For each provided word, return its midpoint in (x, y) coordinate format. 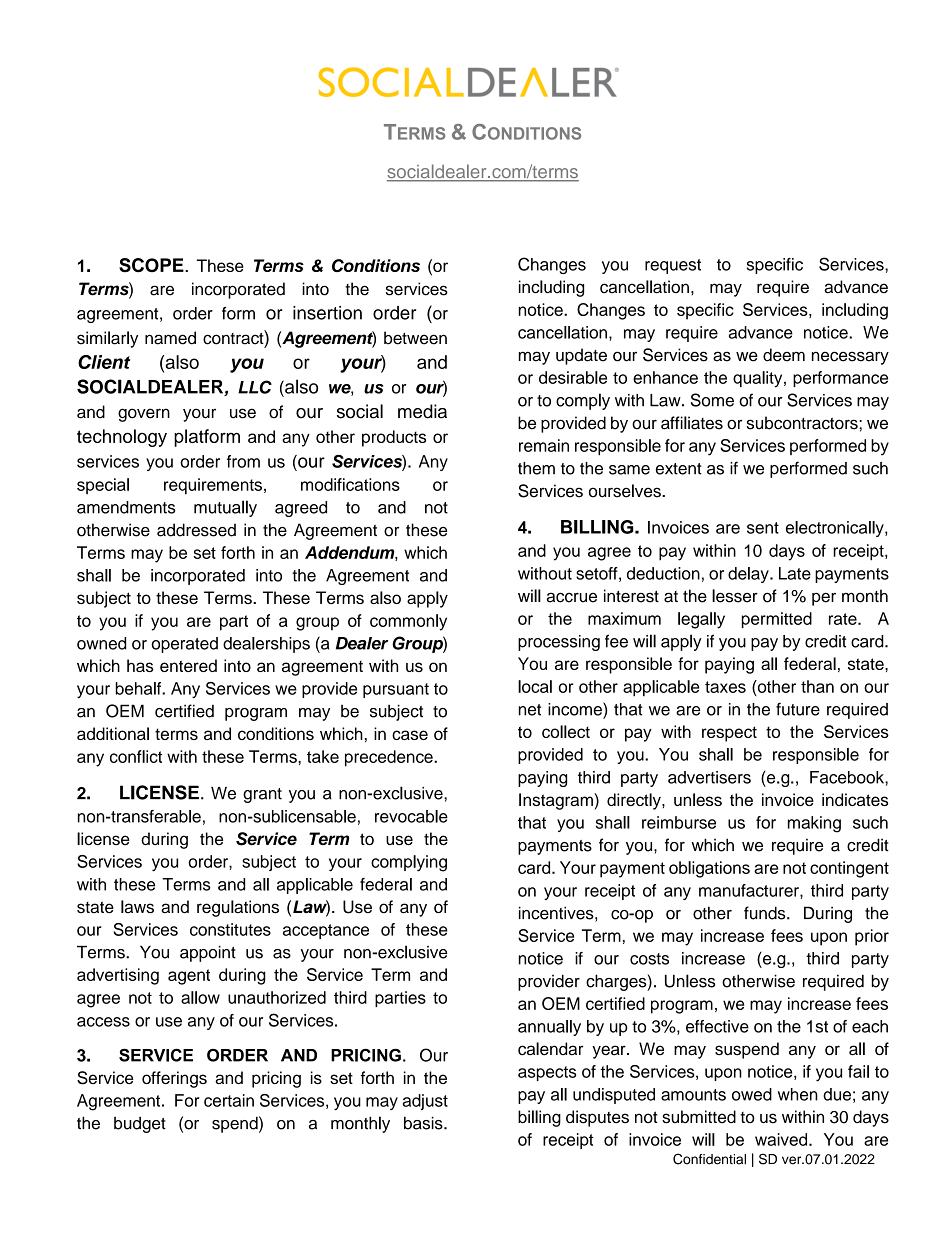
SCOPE (152, 265)
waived (782, 1139)
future (798, 709)
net (530, 710)
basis (424, 1123)
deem (784, 355)
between (415, 338)
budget (140, 1124)
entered (188, 665)
